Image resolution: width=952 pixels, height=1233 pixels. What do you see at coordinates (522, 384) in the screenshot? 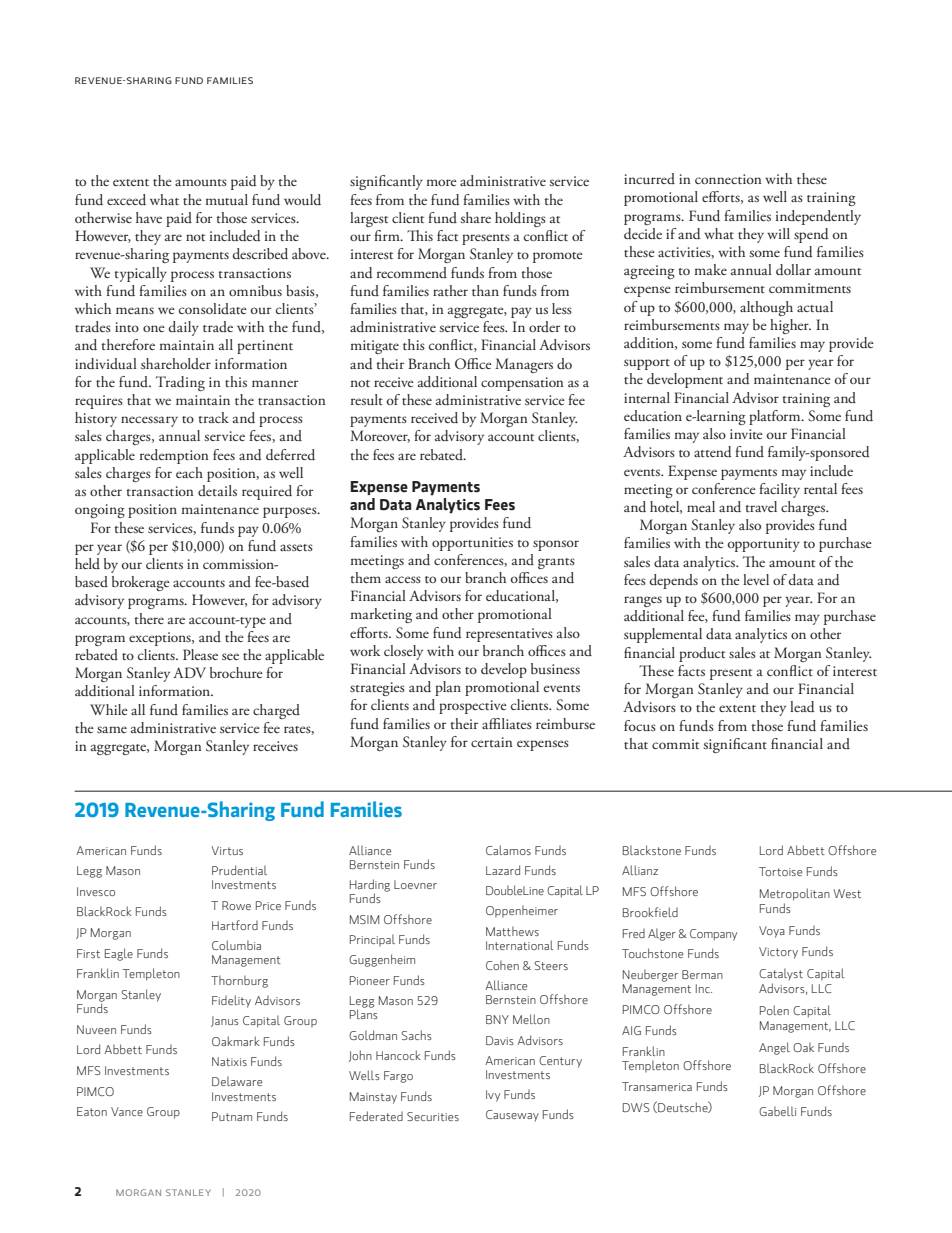
I see `compensation` at bounding box center [522, 384].
